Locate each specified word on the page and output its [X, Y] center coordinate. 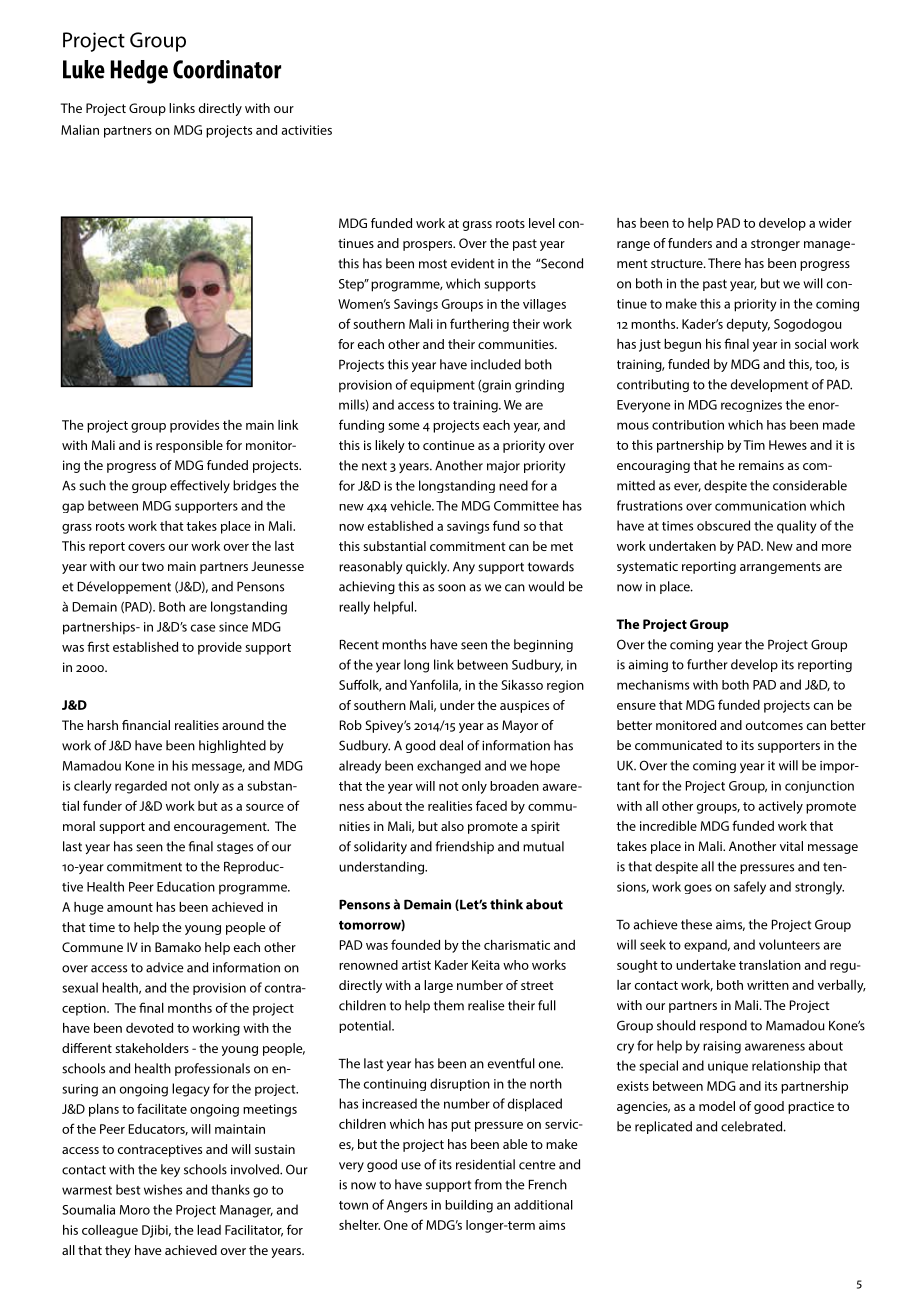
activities [307, 130]
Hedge [139, 72]
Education [186, 886]
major [503, 467]
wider [835, 223]
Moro [135, 1210]
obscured [723, 525]
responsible [189, 446]
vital [791, 846]
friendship [465, 847]
